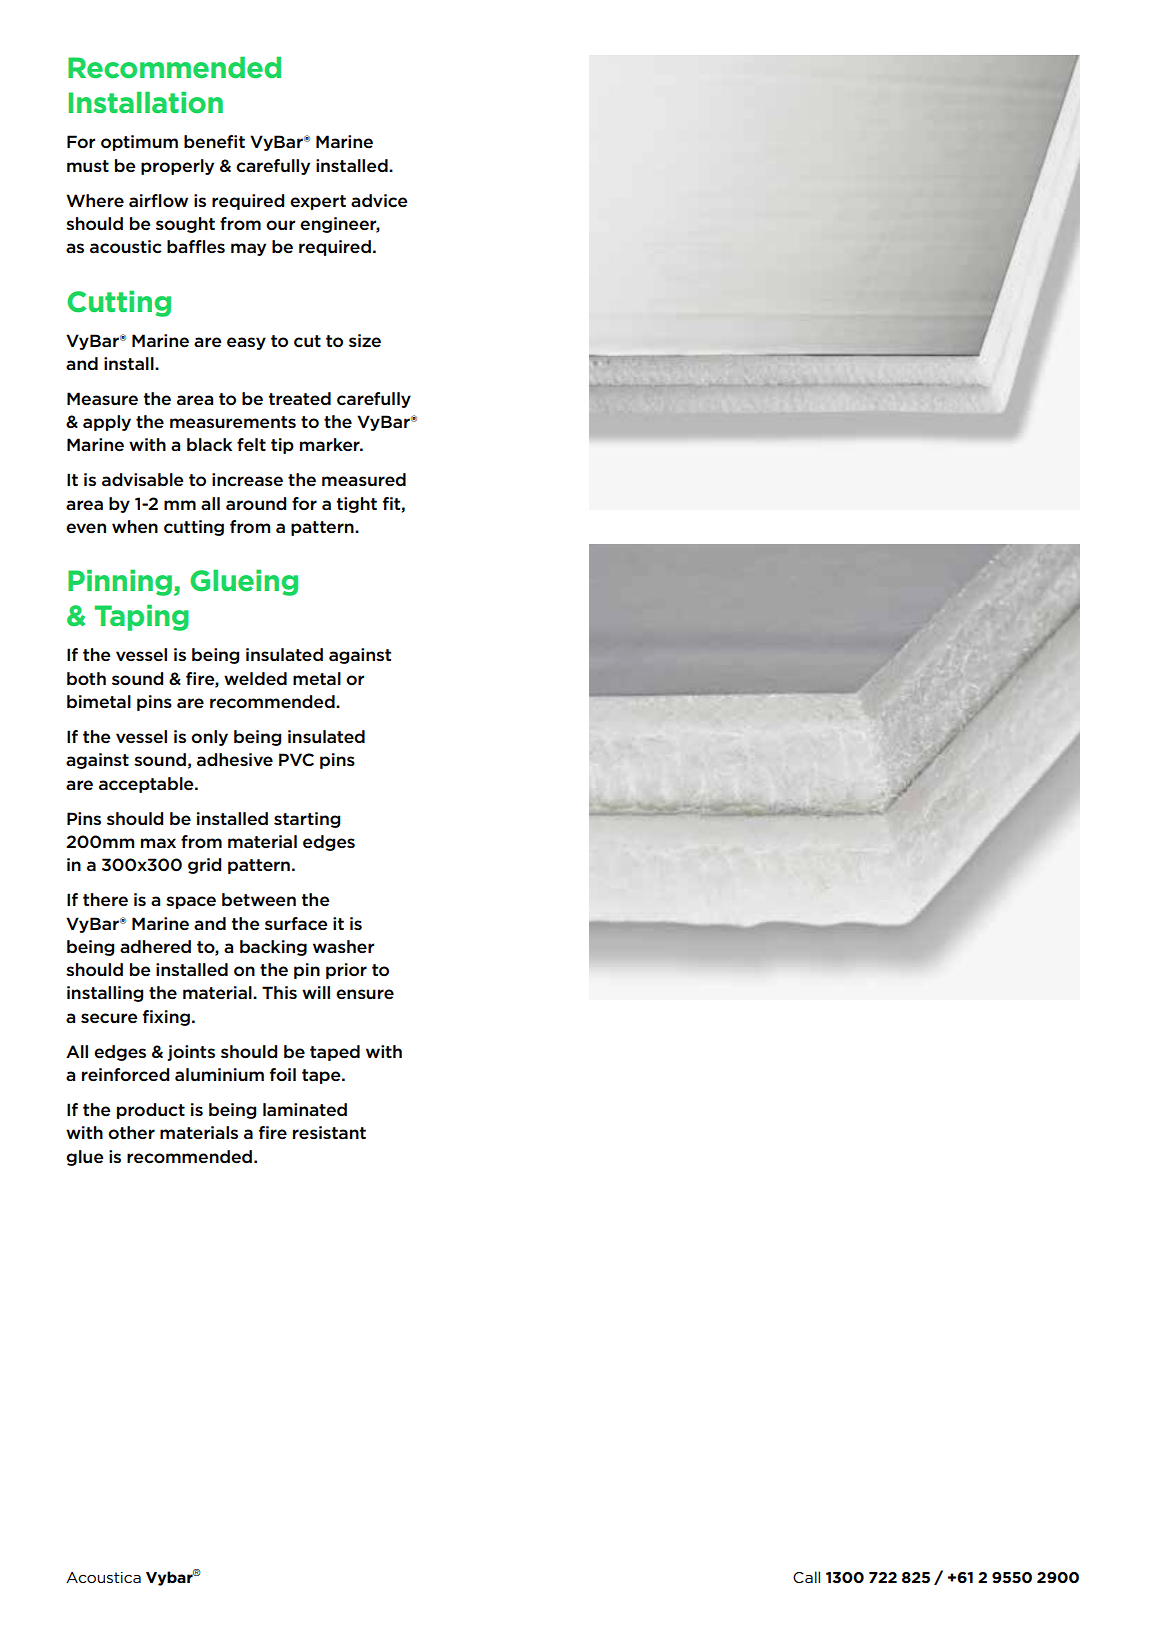 The width and height of the screenshot is (1157, 1636). What do you see at coordinates (357, 505) in the screenshot?
I see `tight` at bounding box center [357, 505].
